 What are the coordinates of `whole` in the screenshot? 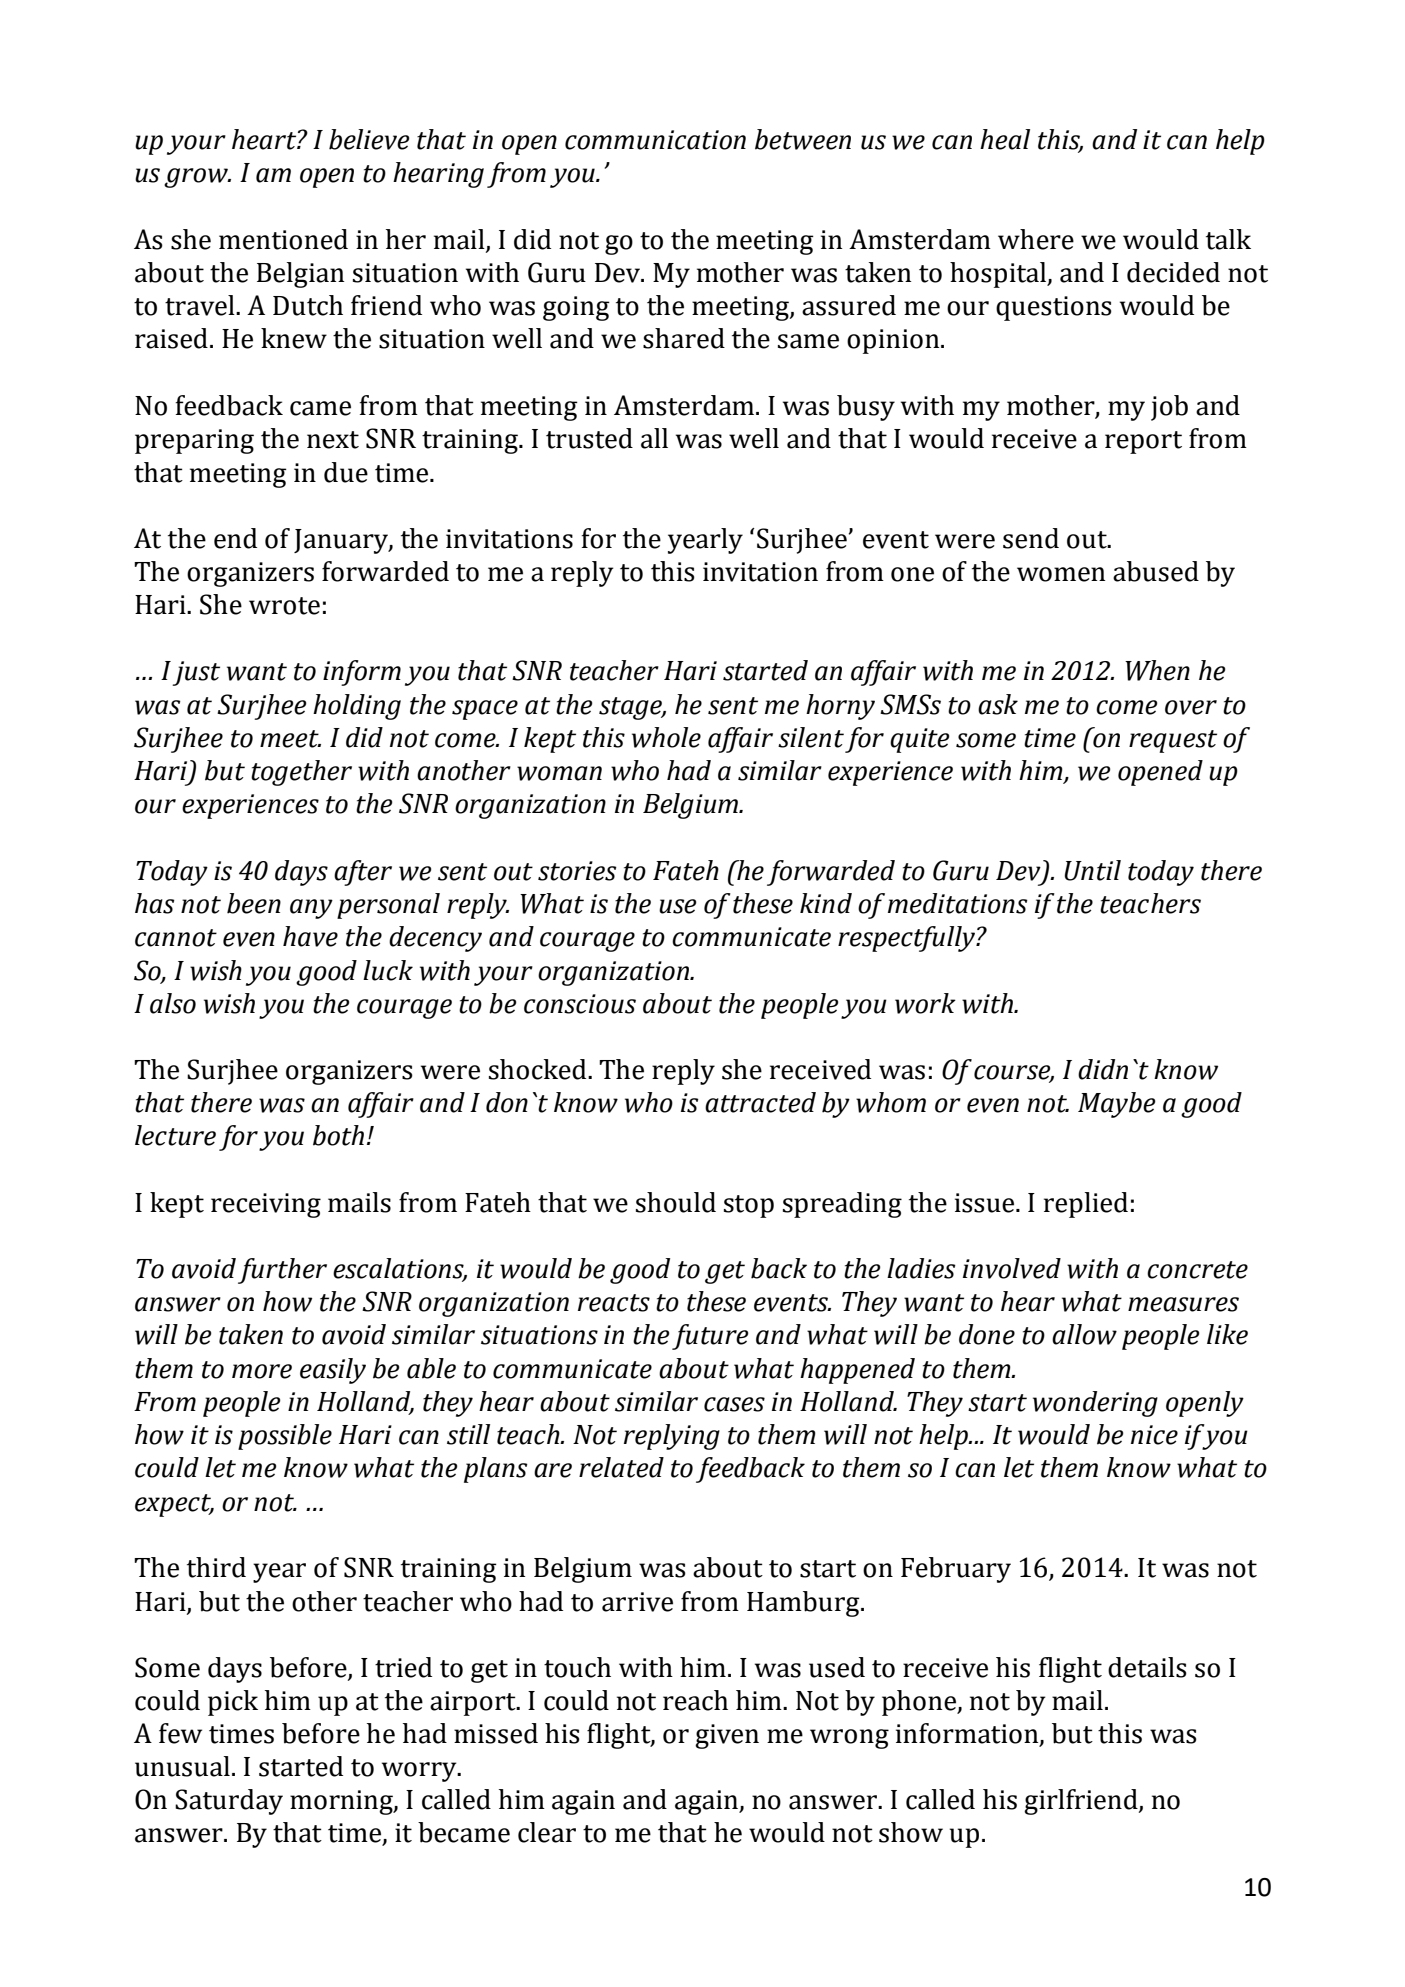 It's located at (666, 737).
